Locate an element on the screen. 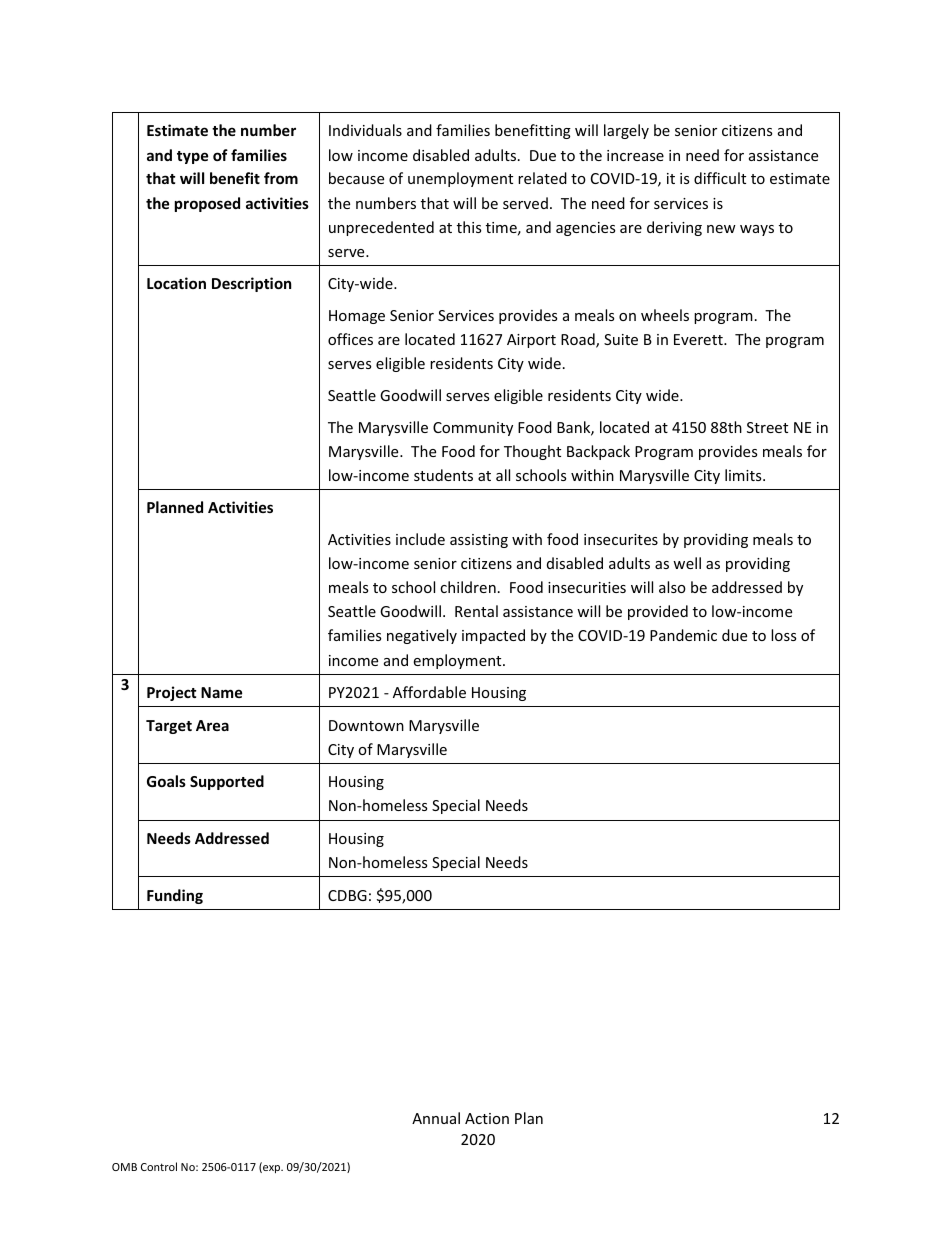 This screenshot has height=1233, width=952. negatively is located at coordinates (422, 636).
